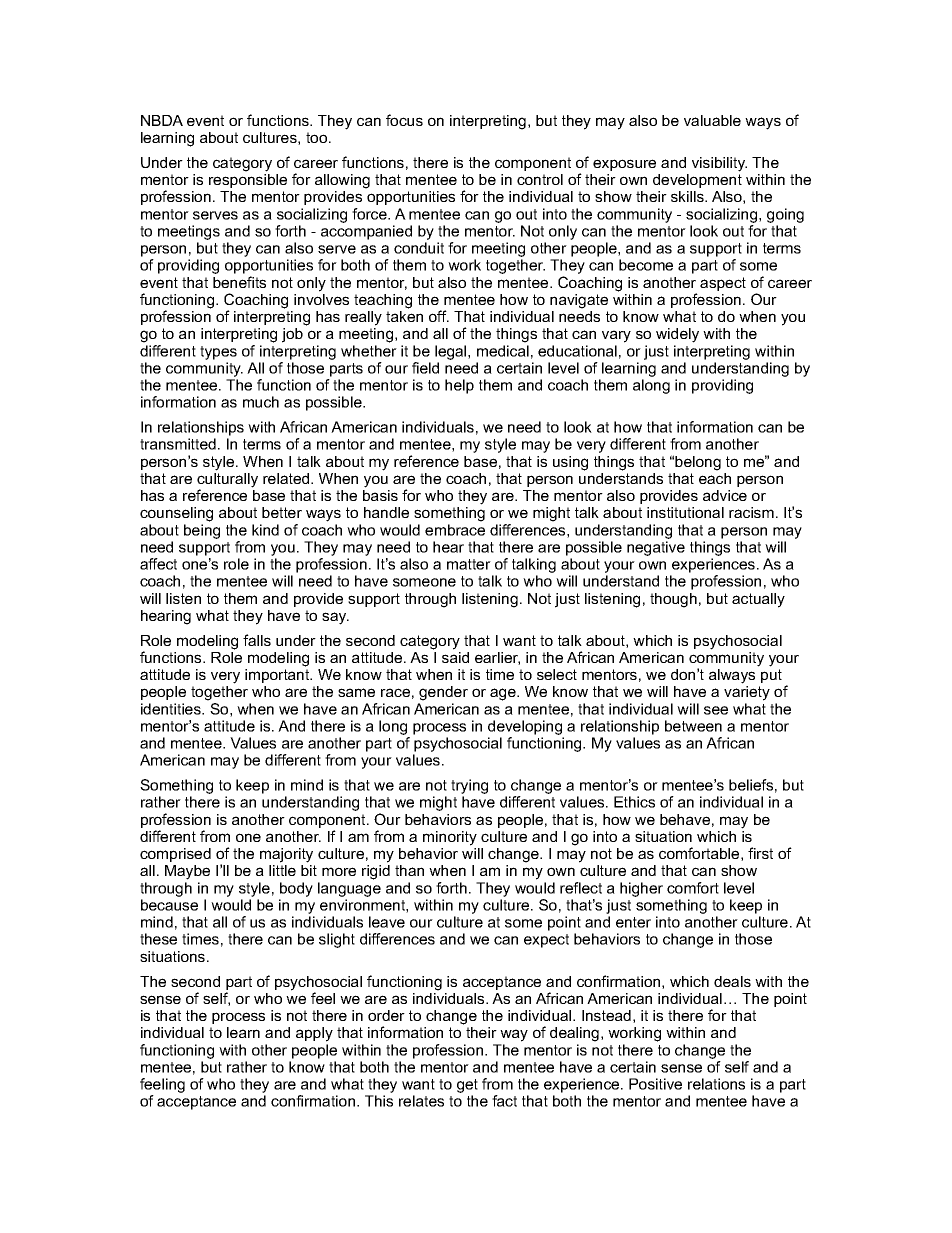  What do you see at coordinates (655, 1084) in the page?
I see `Positive` at bounding box center [655, 1084].
